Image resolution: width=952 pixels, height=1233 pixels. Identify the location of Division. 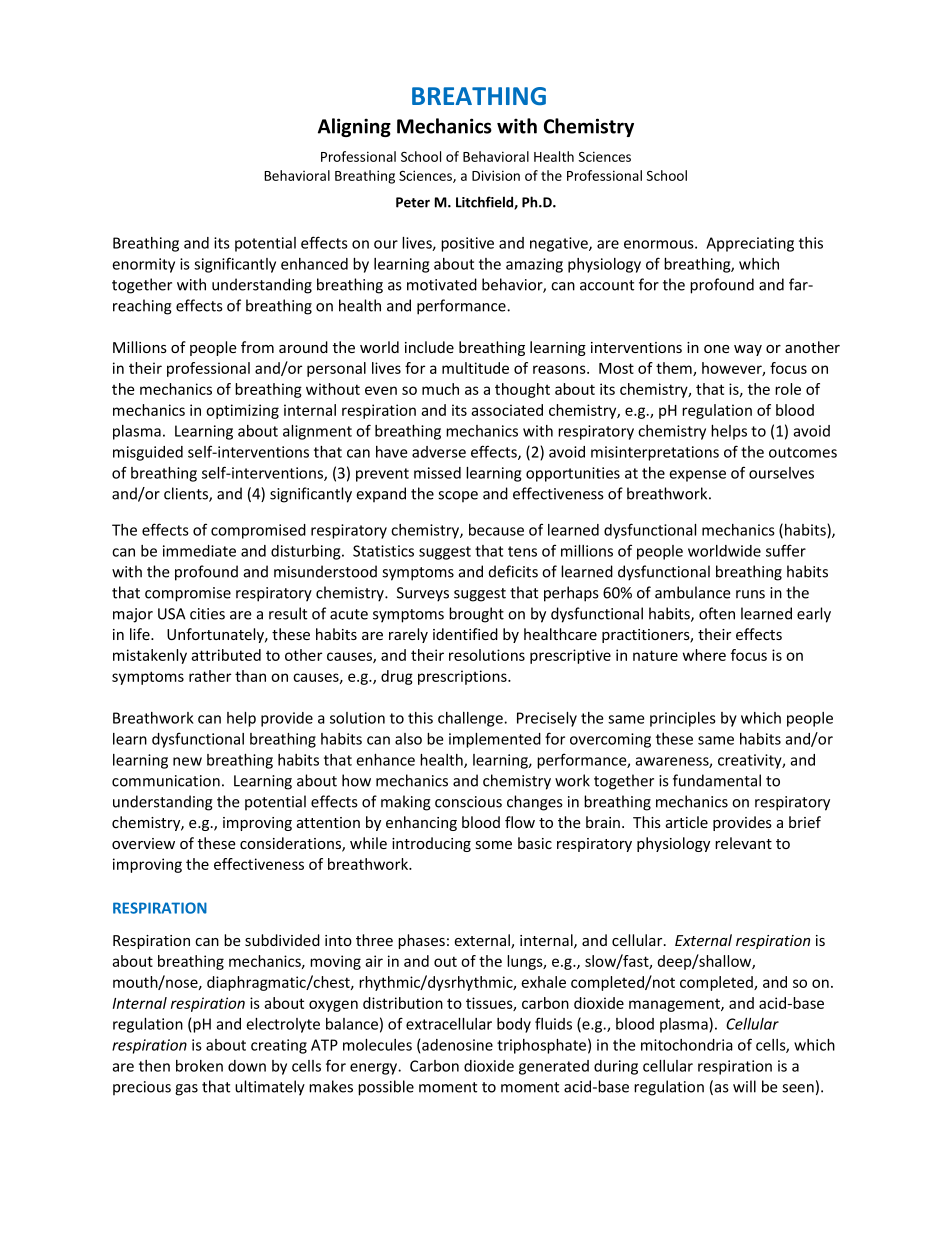
(496, 175).
